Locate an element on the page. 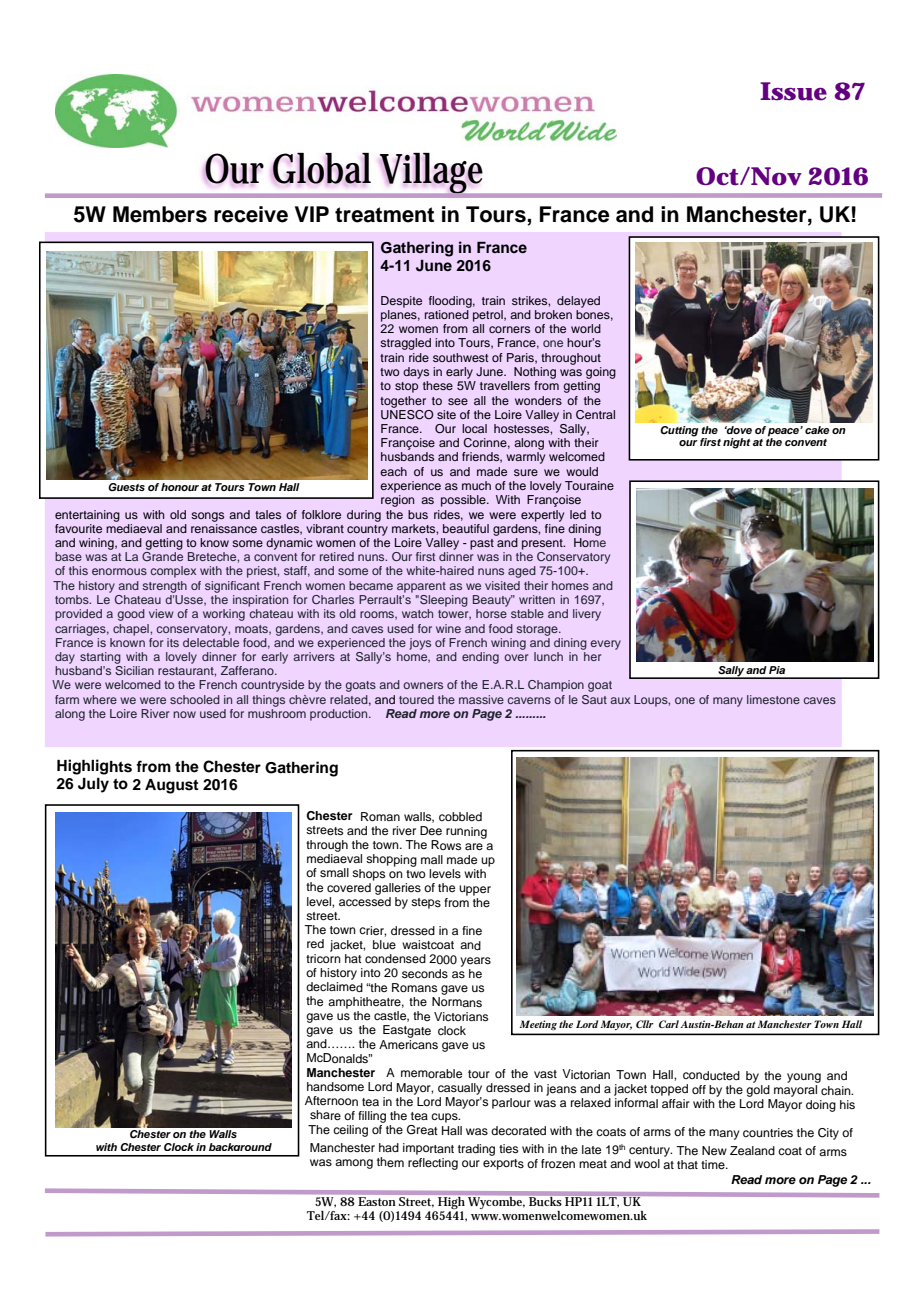  night is located at coordinates (736, 443).
